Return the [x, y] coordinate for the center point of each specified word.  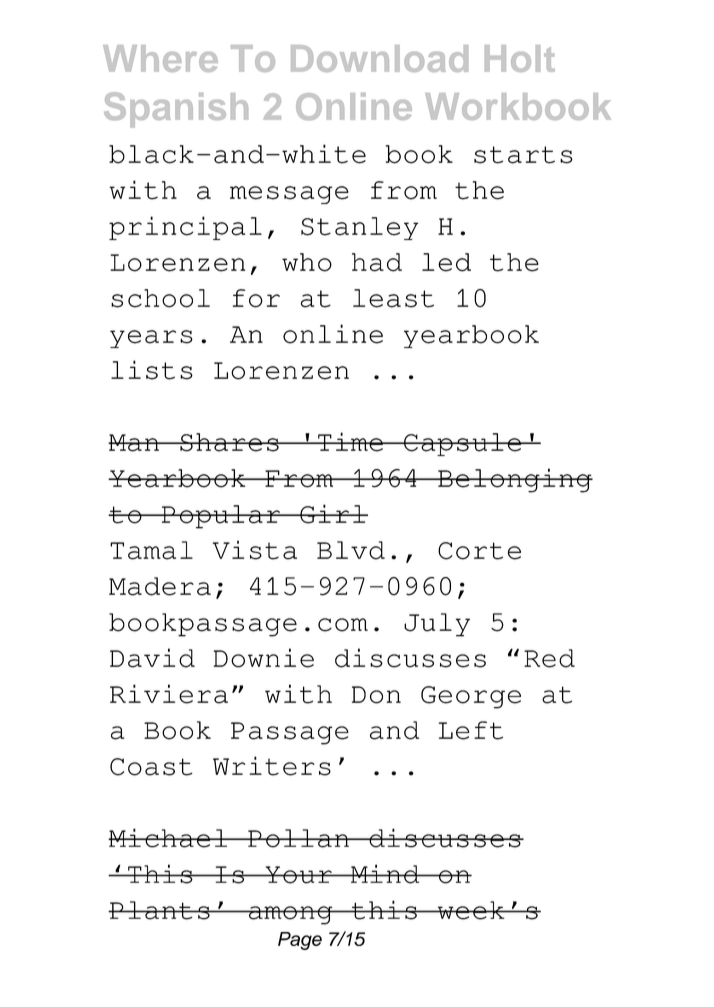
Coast [151, 767]
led [446, 262]
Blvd [351, 550]
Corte [479, 551]
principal [185, 228]
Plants [160, 910]
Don [376, 695]
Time [350, 442]
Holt [520, 58]
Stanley [359, 228]
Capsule [462, 444]
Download [379, 58]
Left [471, 730]
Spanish [176, 110]
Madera [160, 586]
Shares [229, 442]
